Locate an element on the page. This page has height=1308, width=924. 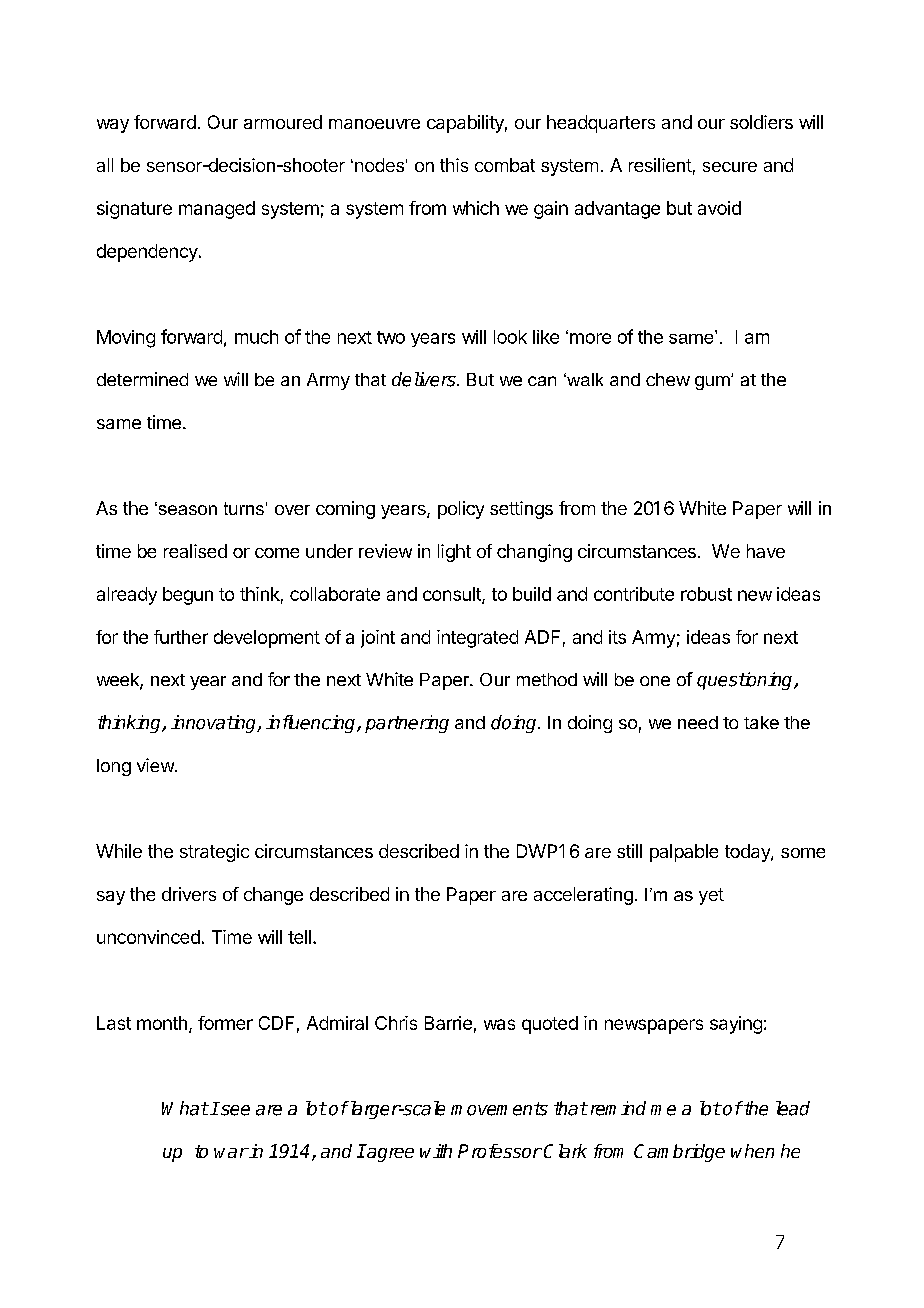
see is located at coordinates (235, 1110).
